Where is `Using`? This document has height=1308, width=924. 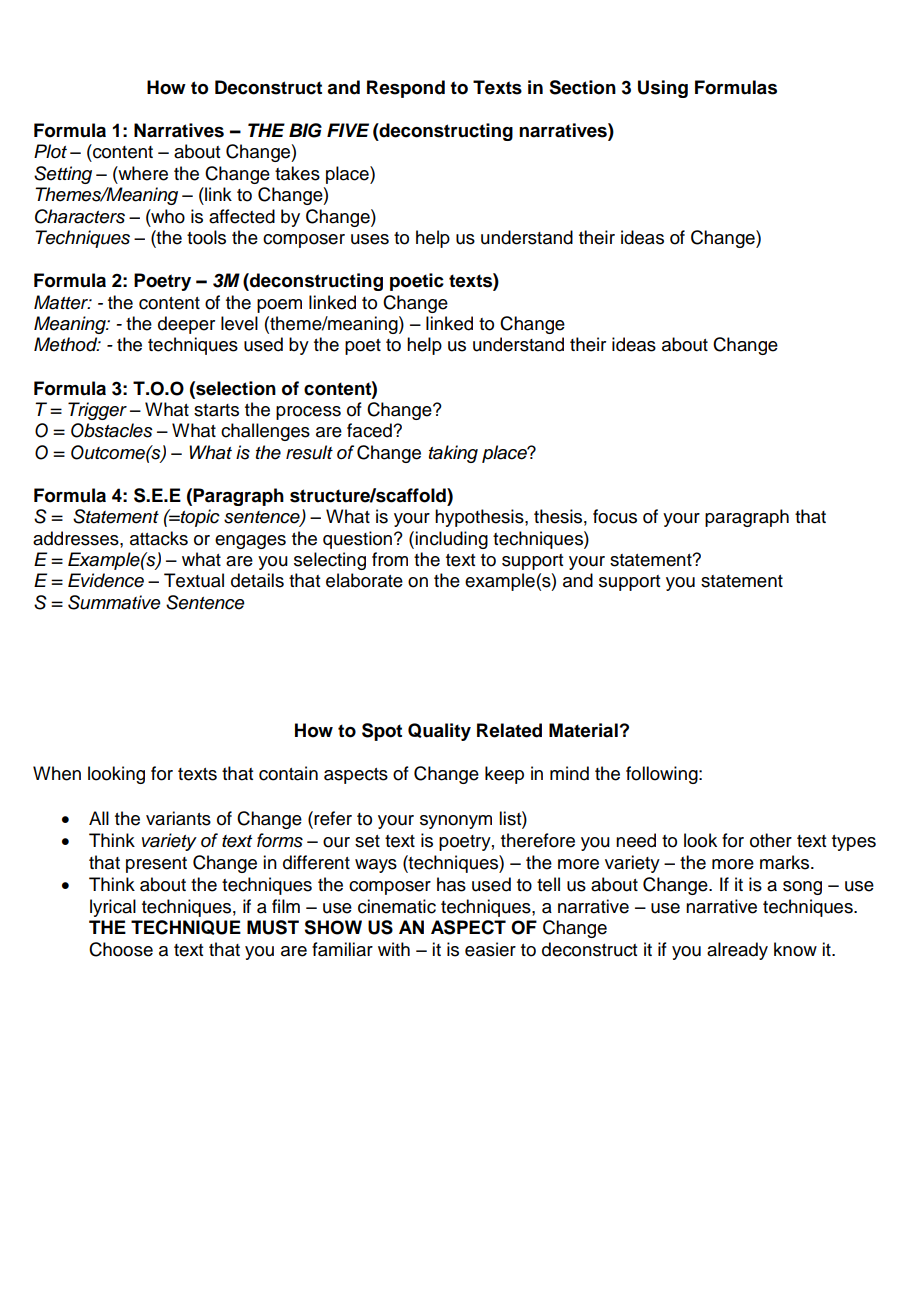
Using is located at coordinates (663, 89).
